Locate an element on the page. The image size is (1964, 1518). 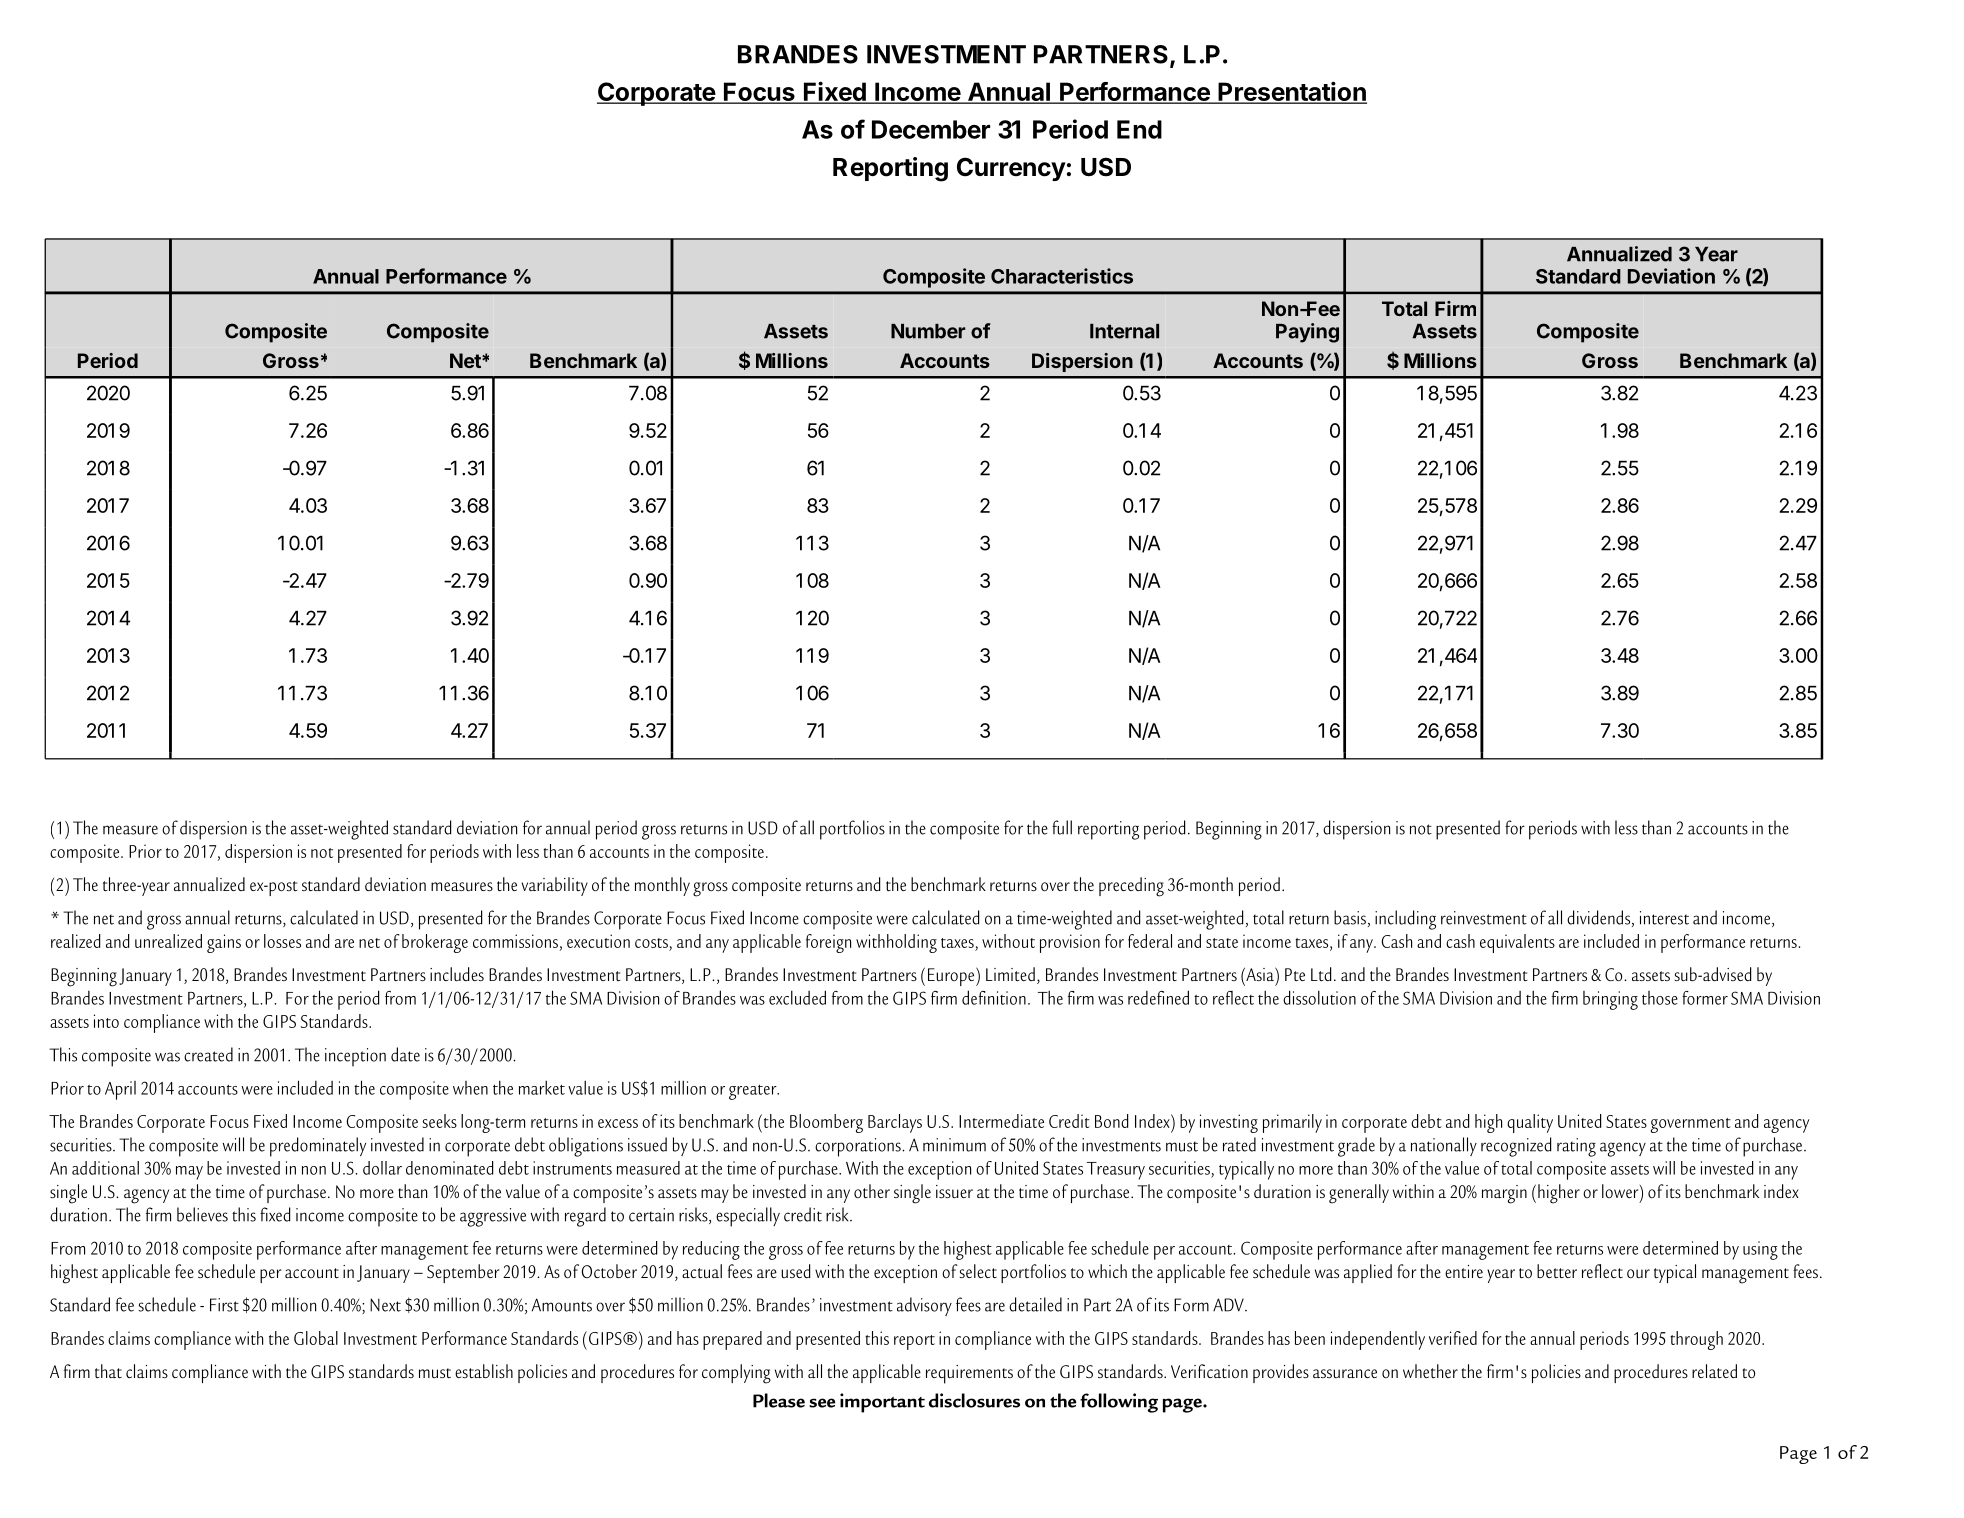
Currency is located at coordinates (1011, 169).
